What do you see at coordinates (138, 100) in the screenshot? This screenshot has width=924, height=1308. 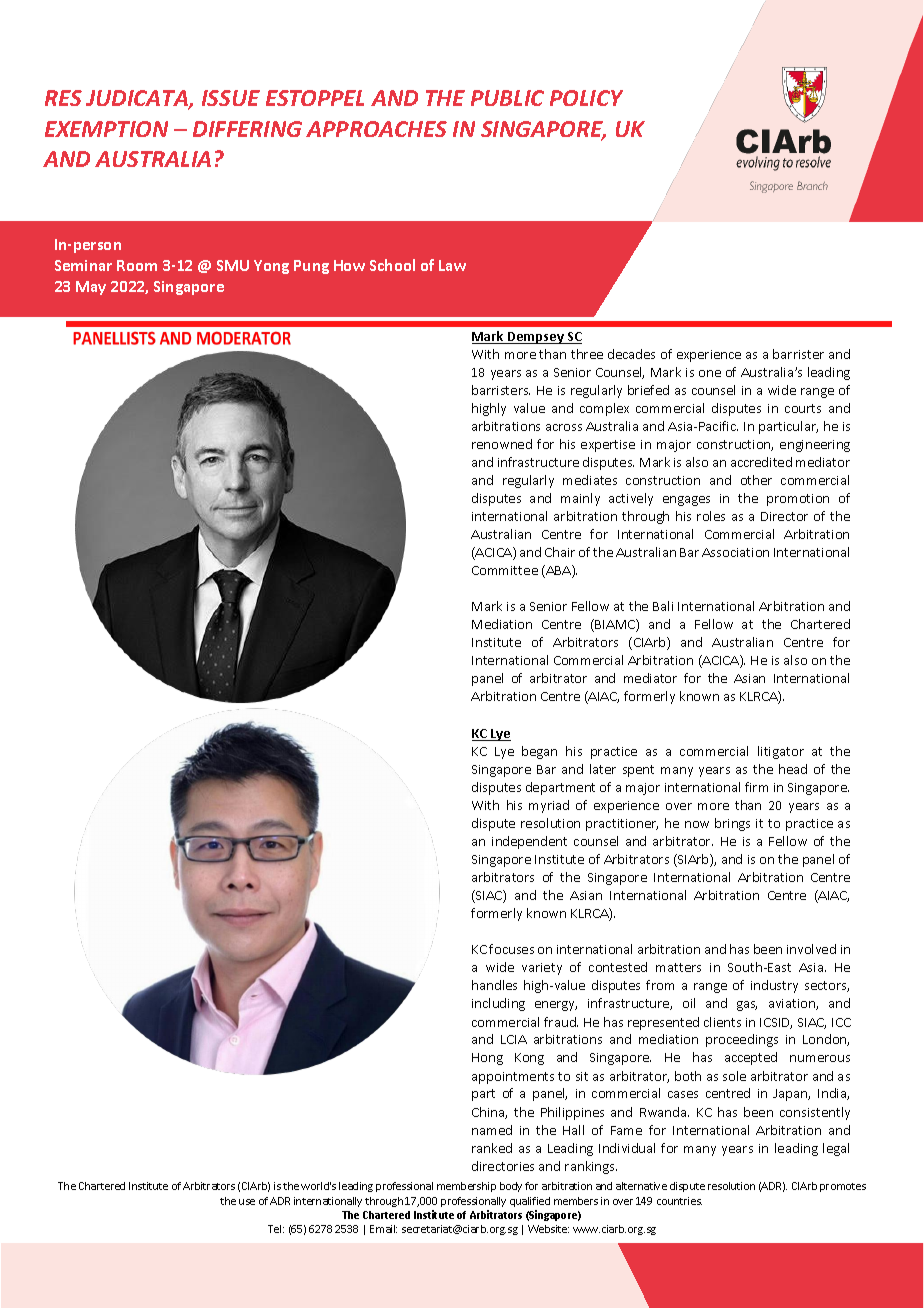 I see `JUDICATA` at bounding box center [138, 100].
